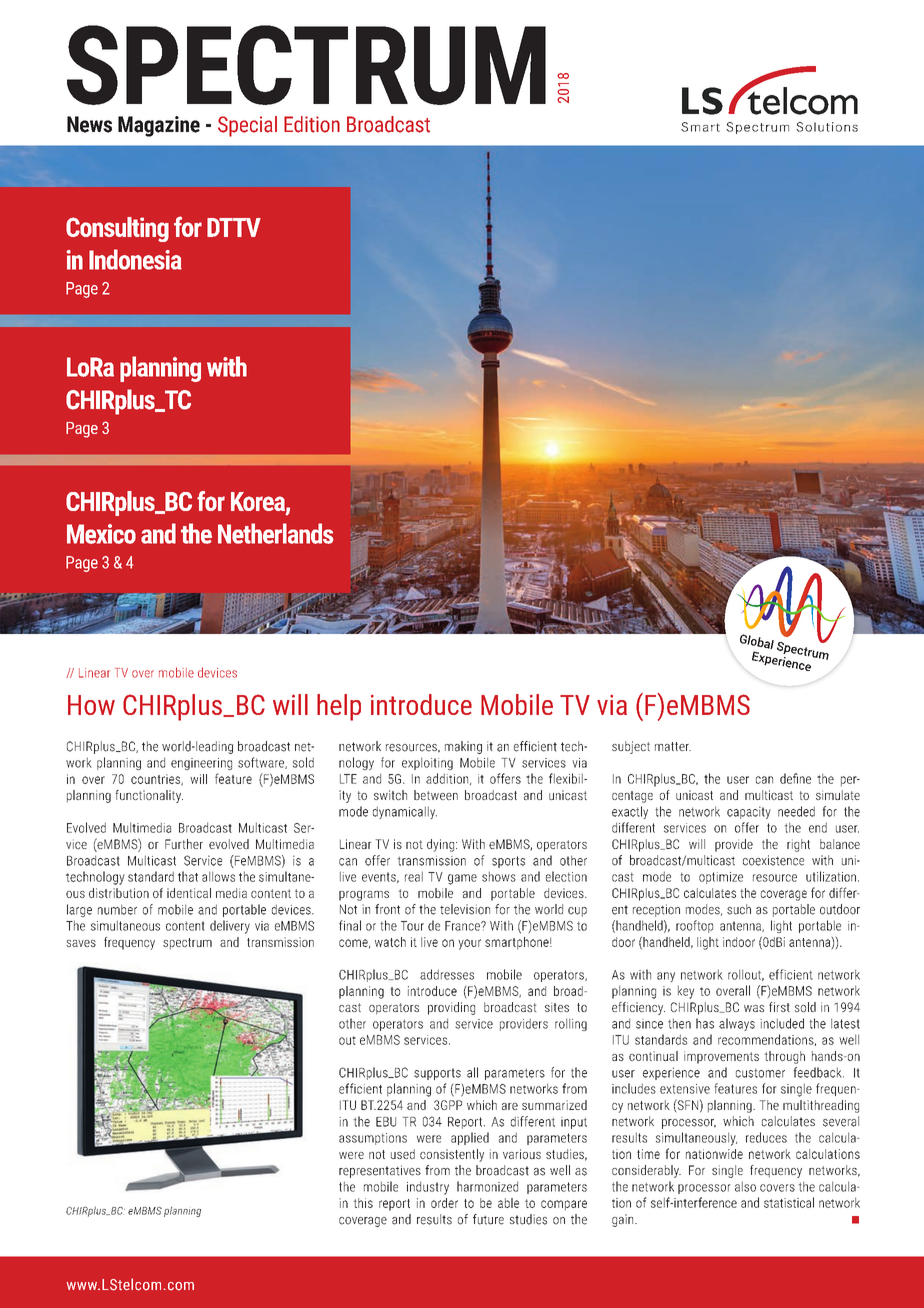 This screenshot has width=924, height=1308. Describe the element at coordinates (247, 126) in the screenshot. I see `Special` at that location.
